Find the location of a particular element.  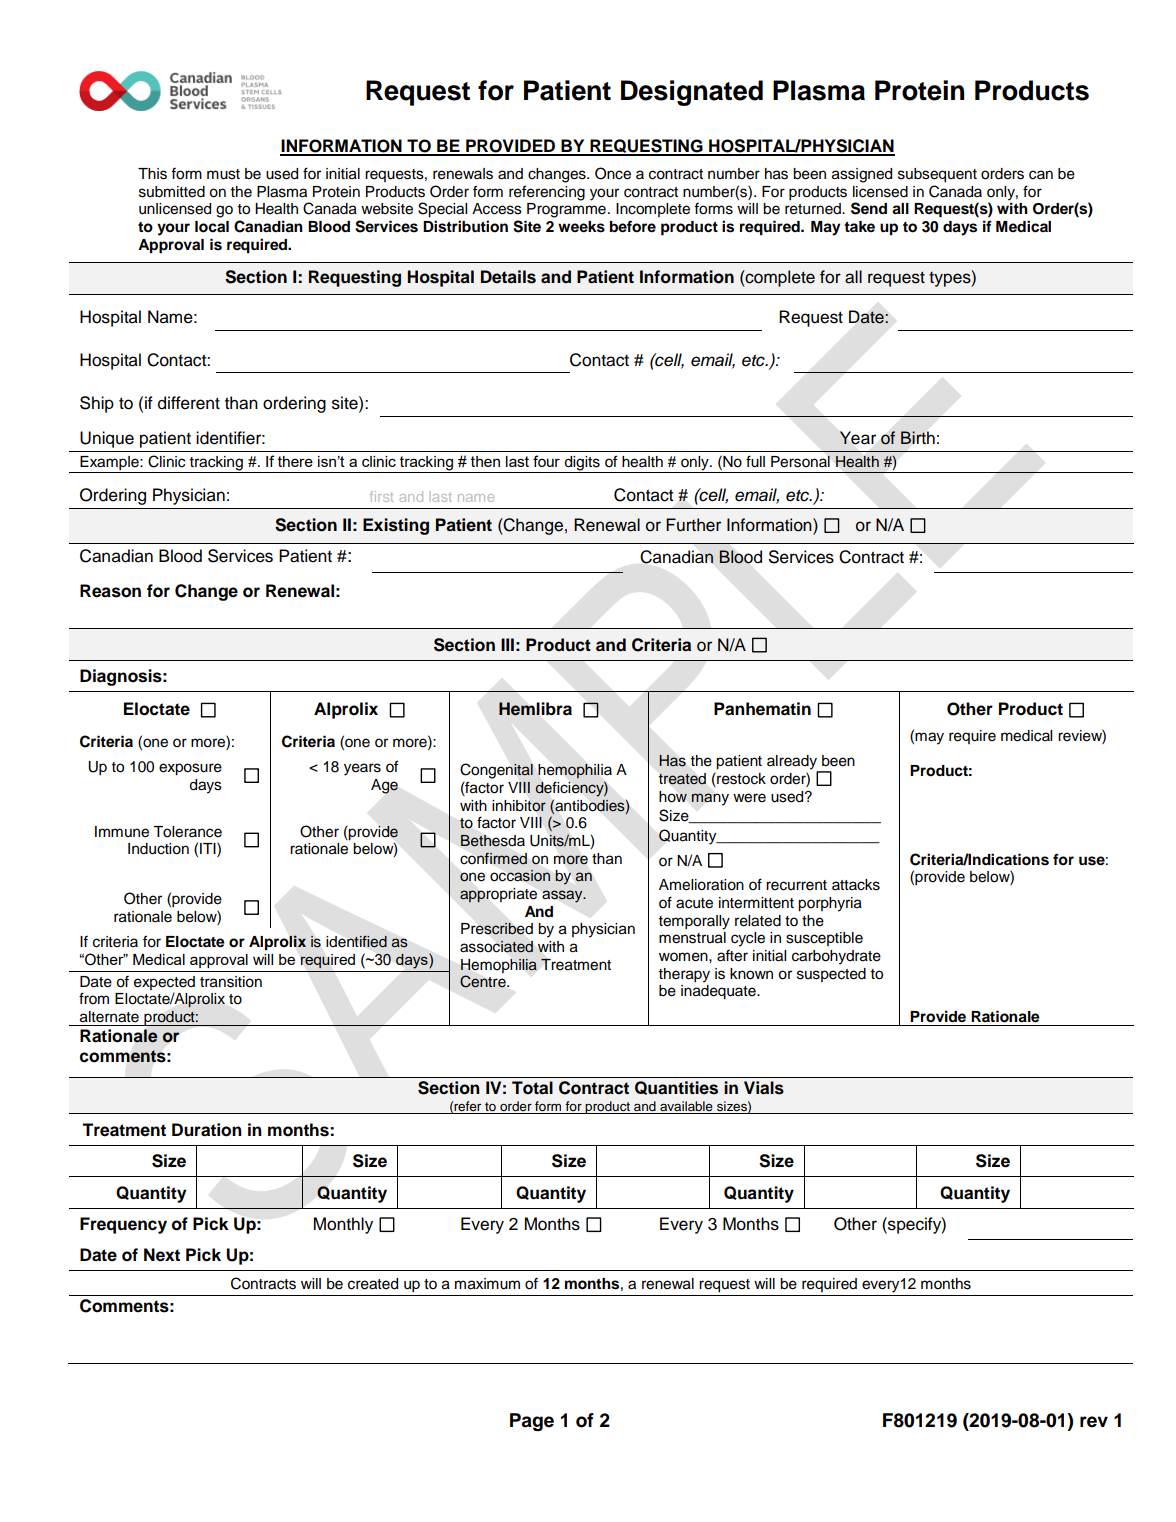

assigned is located at coordinates (862, 175).
